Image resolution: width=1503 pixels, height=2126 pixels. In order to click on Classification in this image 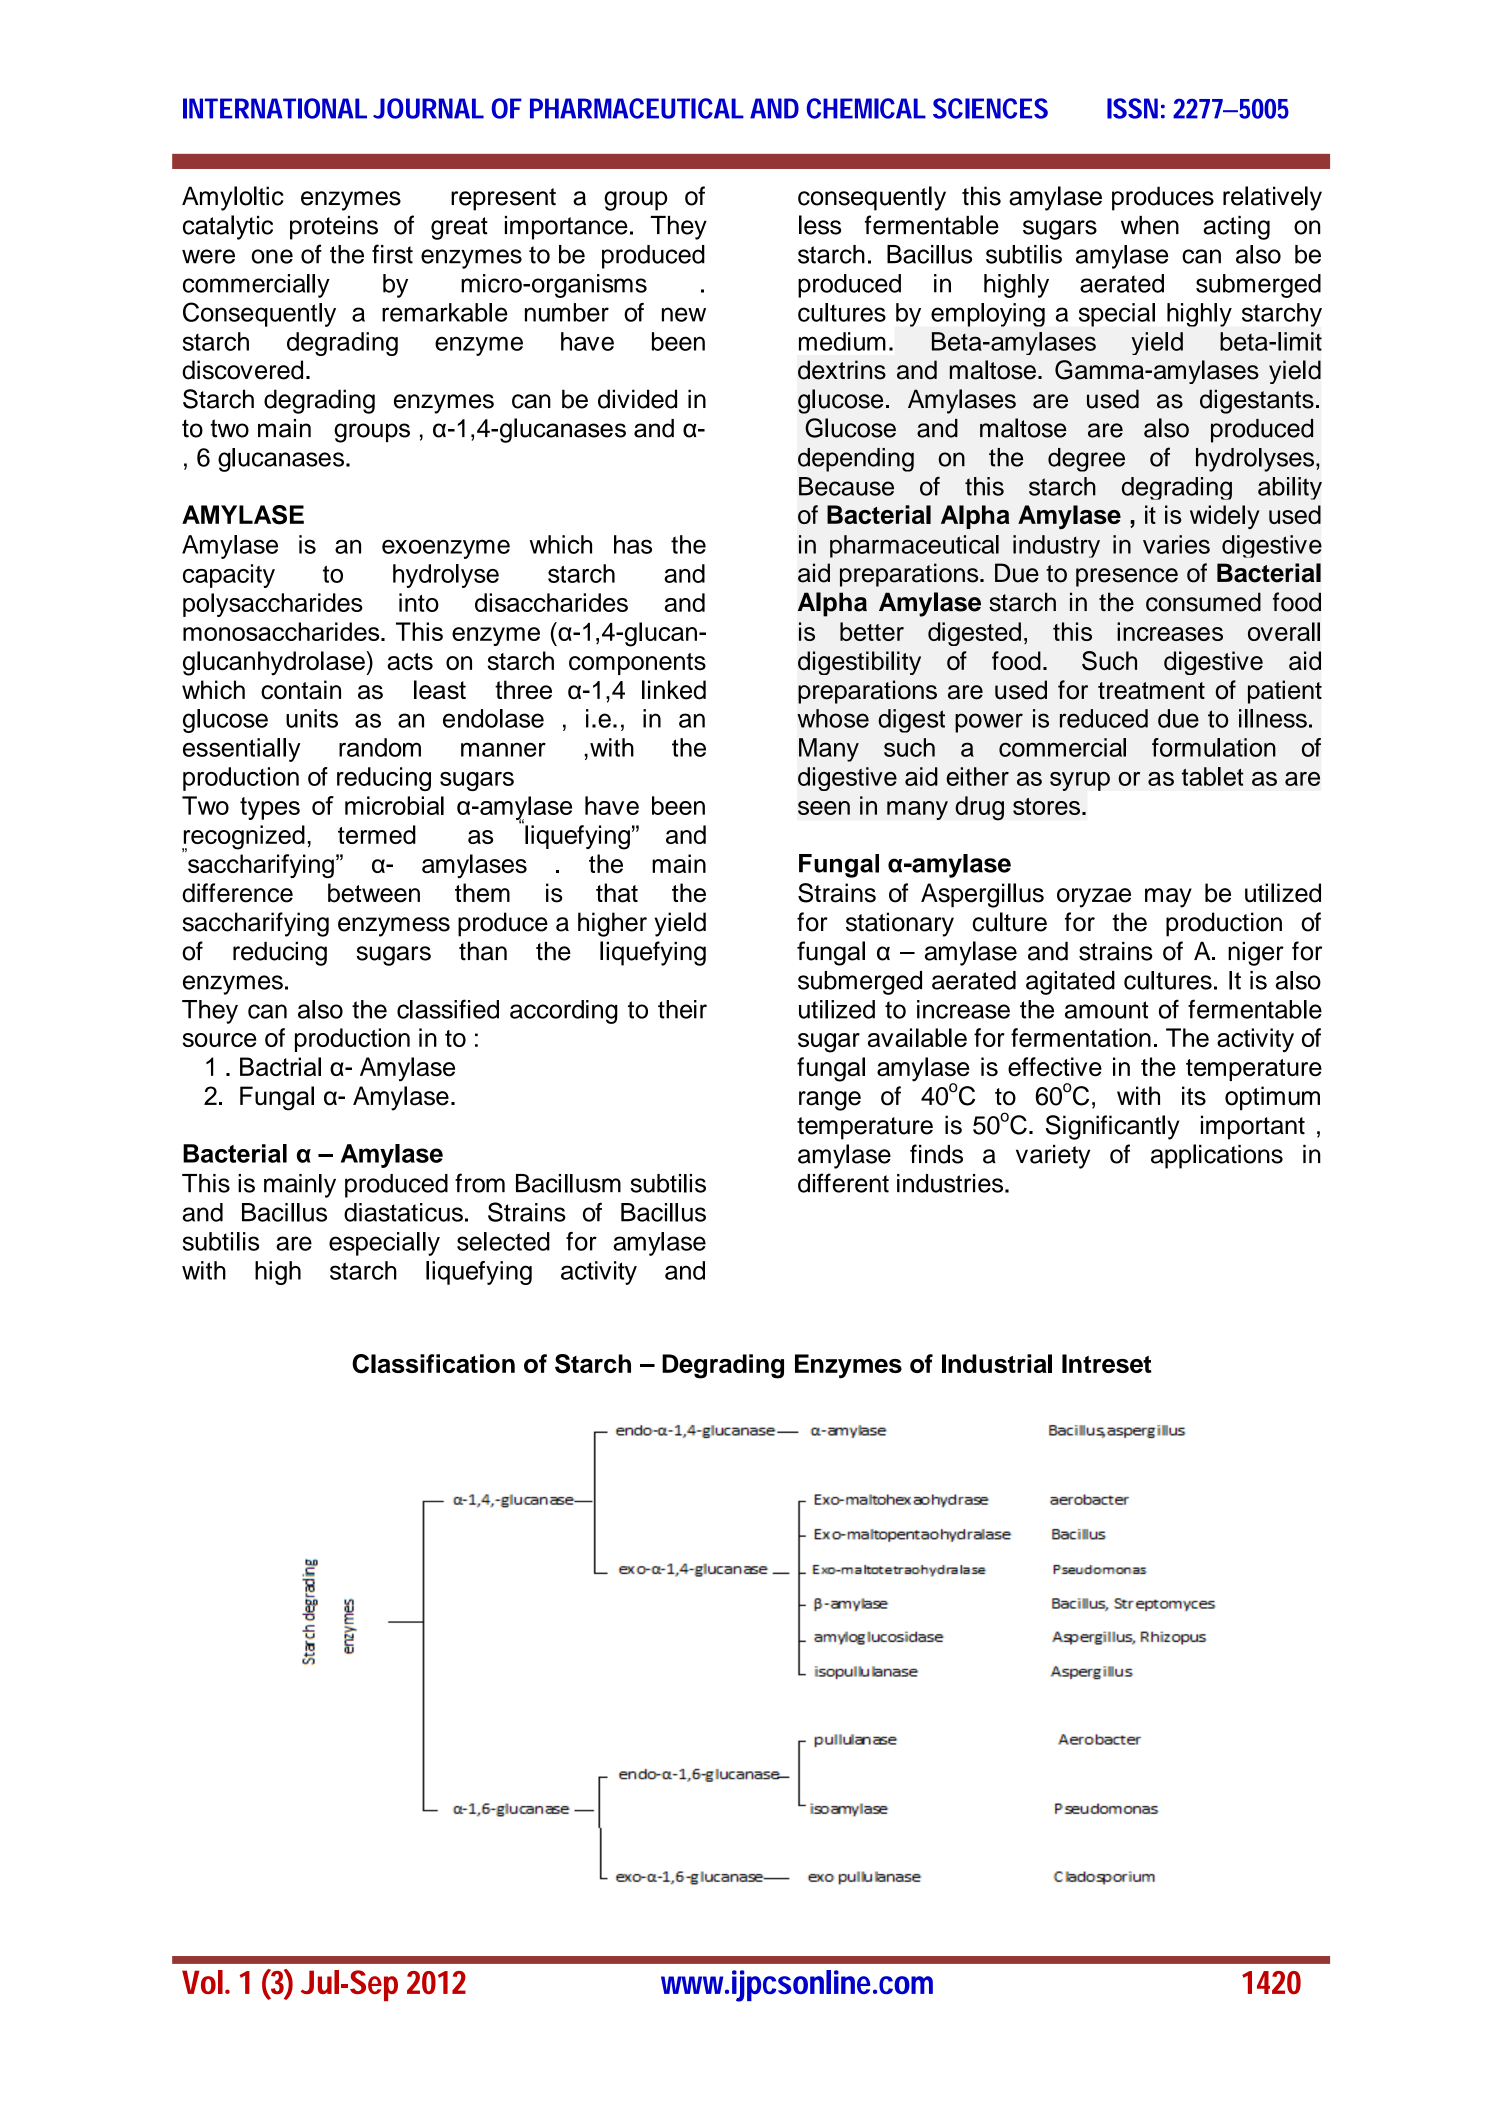, I will do `click(433, 1364)`.
